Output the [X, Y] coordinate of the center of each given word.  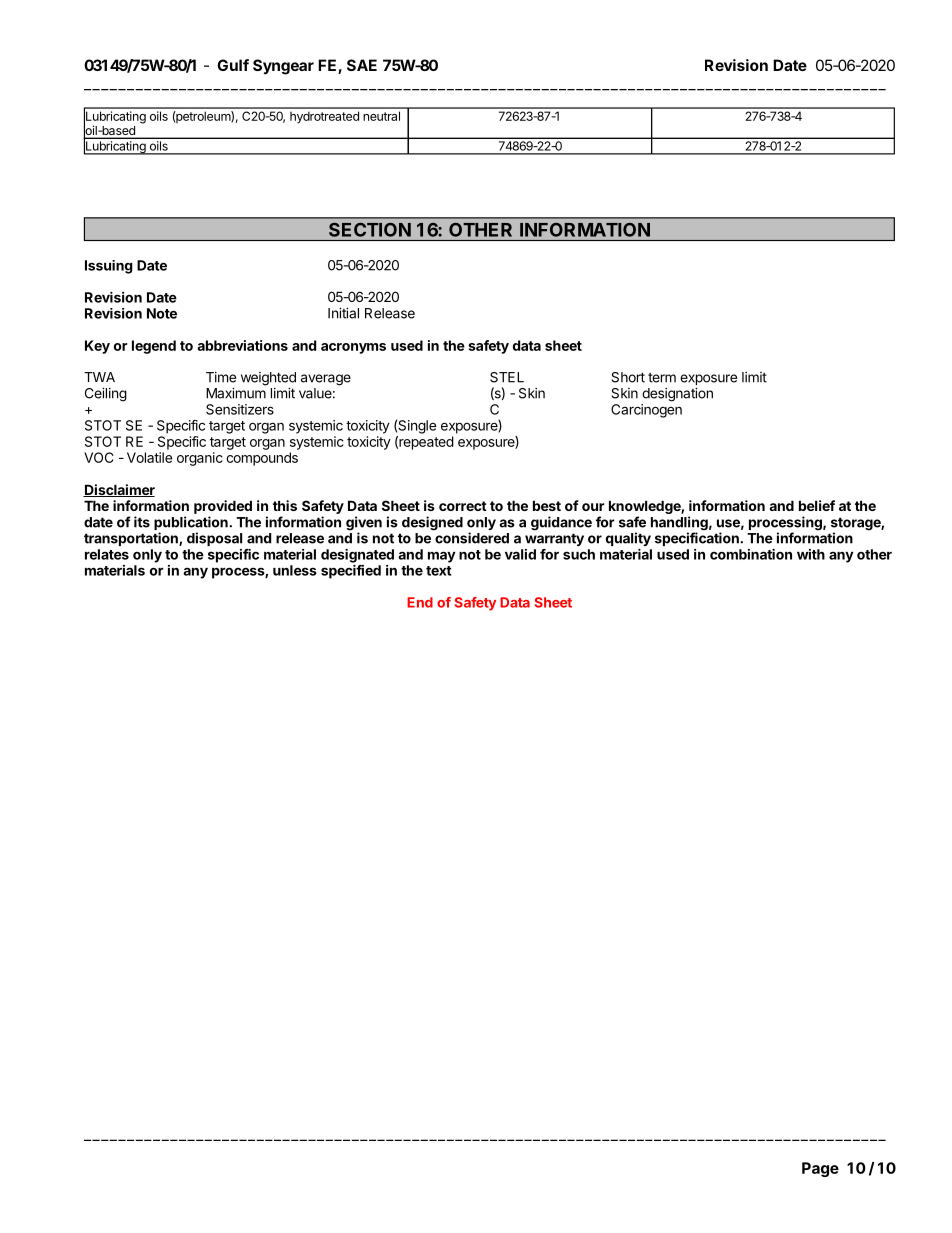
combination [751, 554]
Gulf [233, 65]
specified [351, 572]
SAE [362, 65]
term [662, 378]
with [811, 554]
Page [820, 1169]
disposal [214, 539]
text [439, 571]
